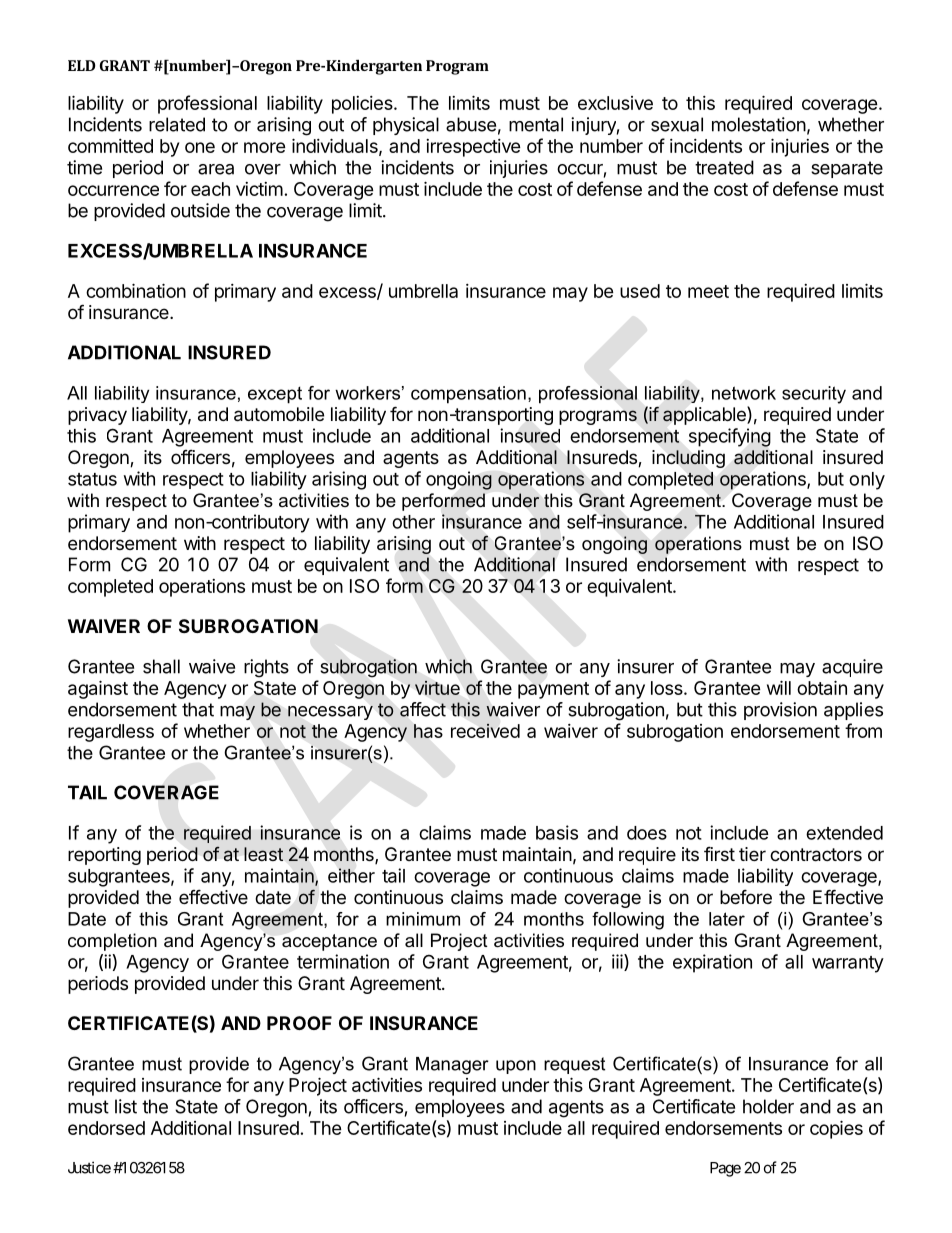  What do you see at coordinates (759, 124) in the screenshot?
I see `molestation` at bounding box center [759, 124].
